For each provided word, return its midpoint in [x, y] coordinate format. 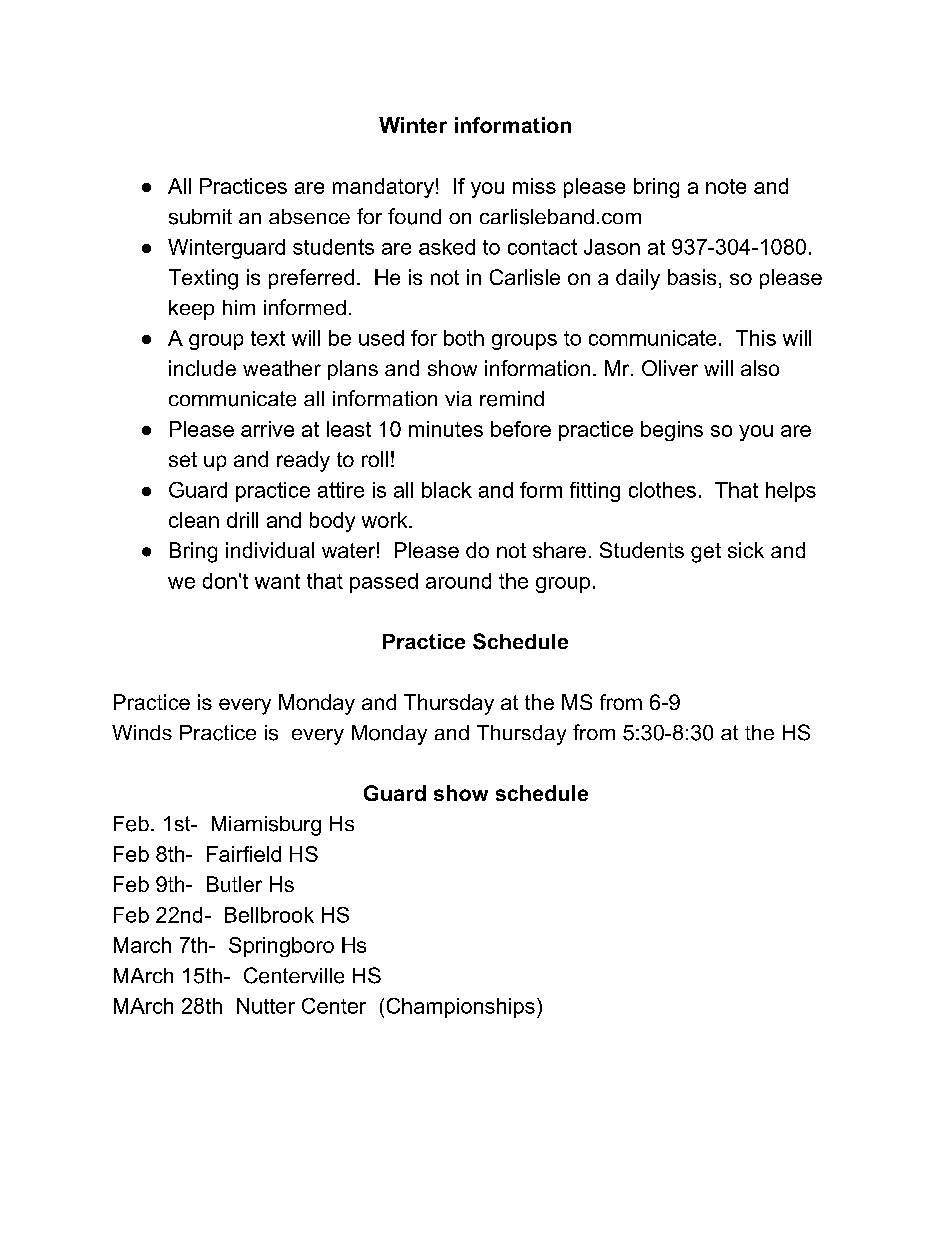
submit [200, 217]
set [183, 459]
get [706, 553]
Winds [142, 732]
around [458, 581]
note [726, 186]
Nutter [266, 1006]
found [414, 216]
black [447, 490]
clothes [662, 490]
